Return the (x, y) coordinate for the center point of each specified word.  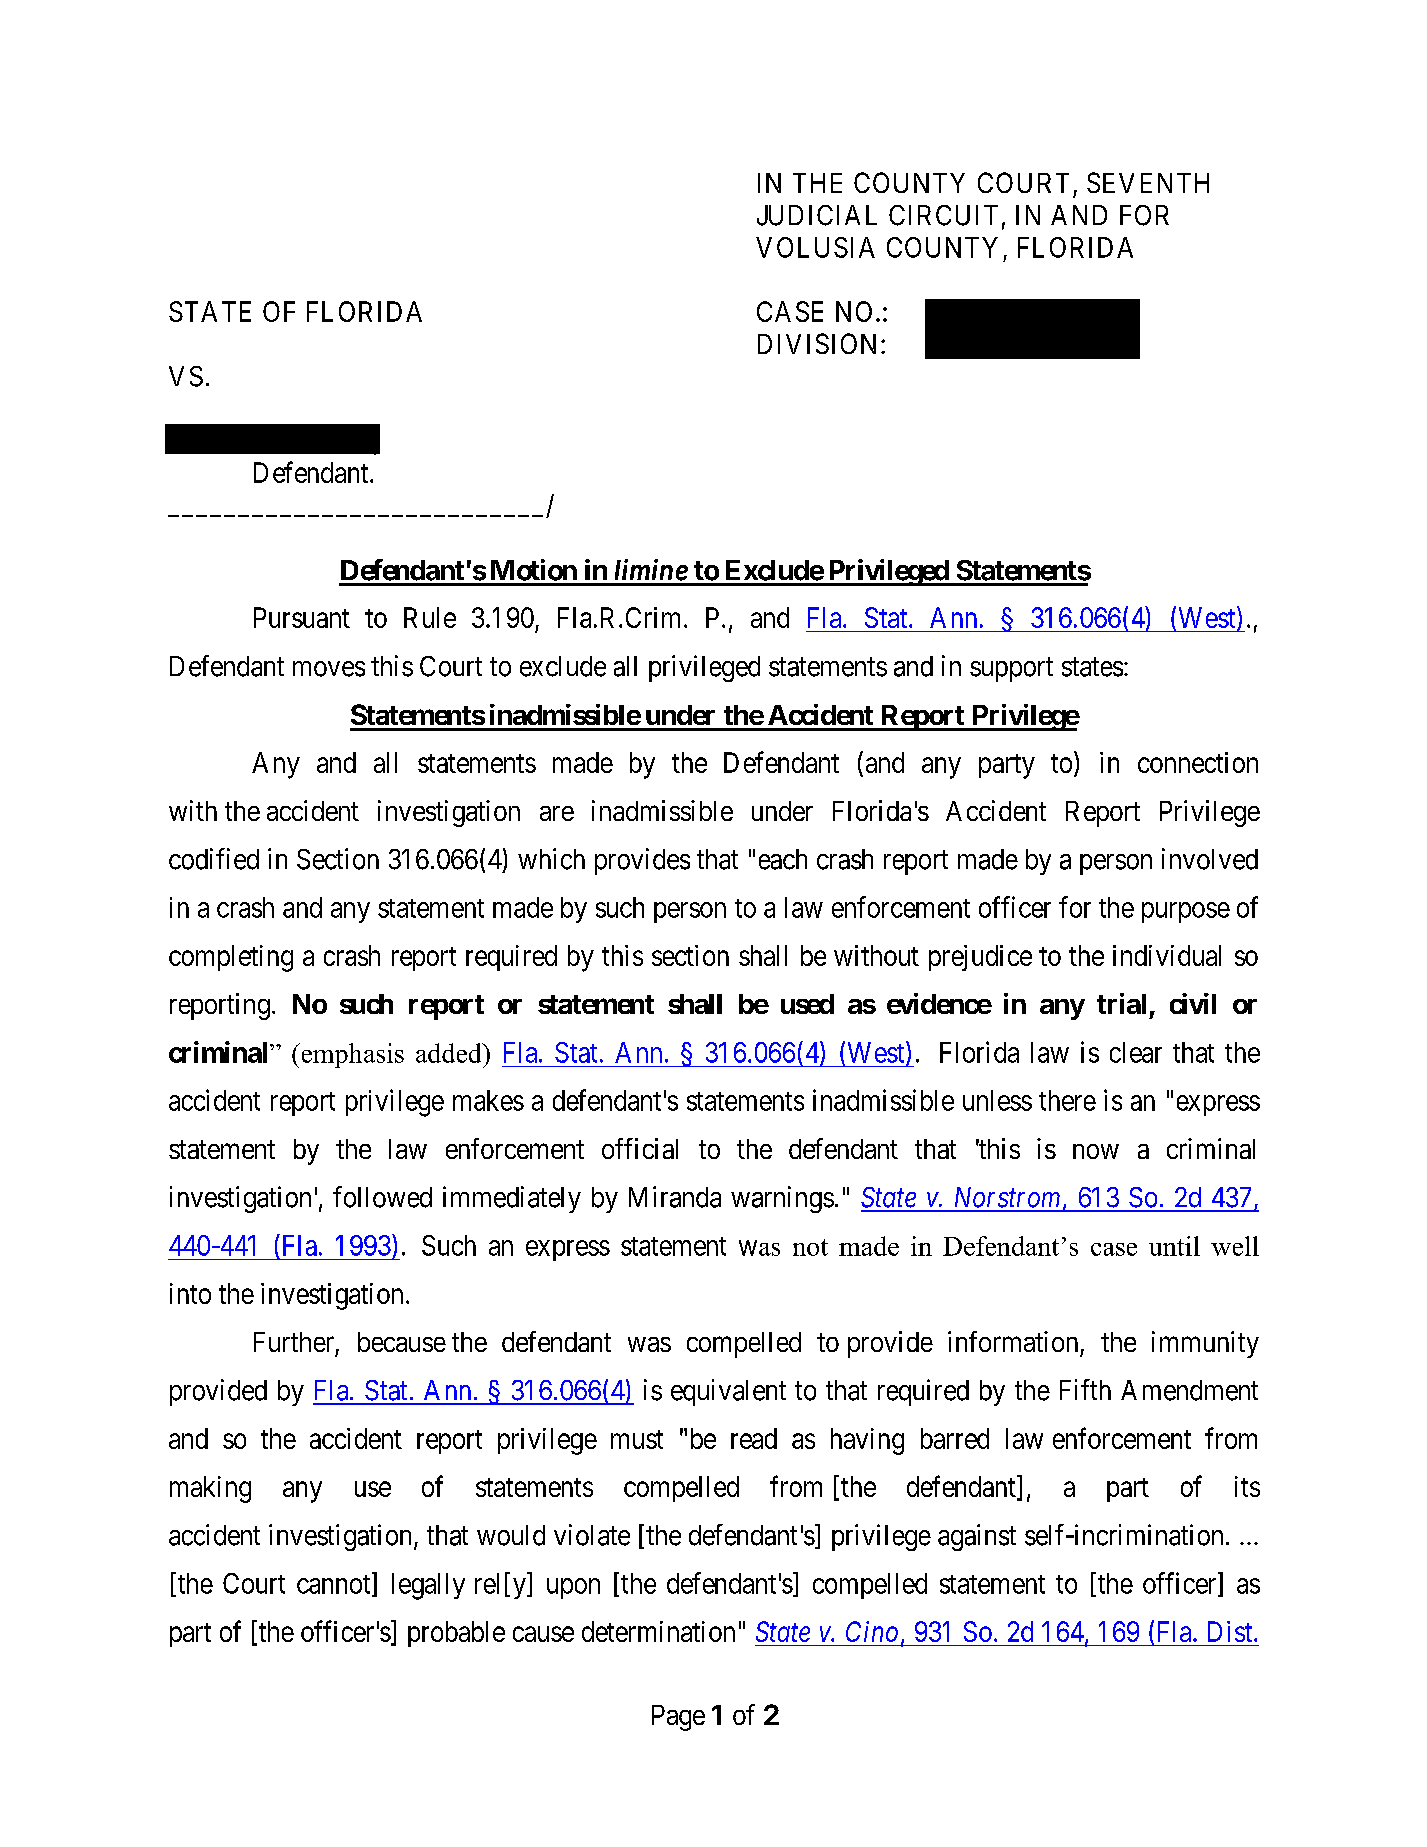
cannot (335, 1585)
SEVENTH (1148, 182)
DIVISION (820, 343)
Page (678, 1718)
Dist (1231, 1631)
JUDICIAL (817, 215)
